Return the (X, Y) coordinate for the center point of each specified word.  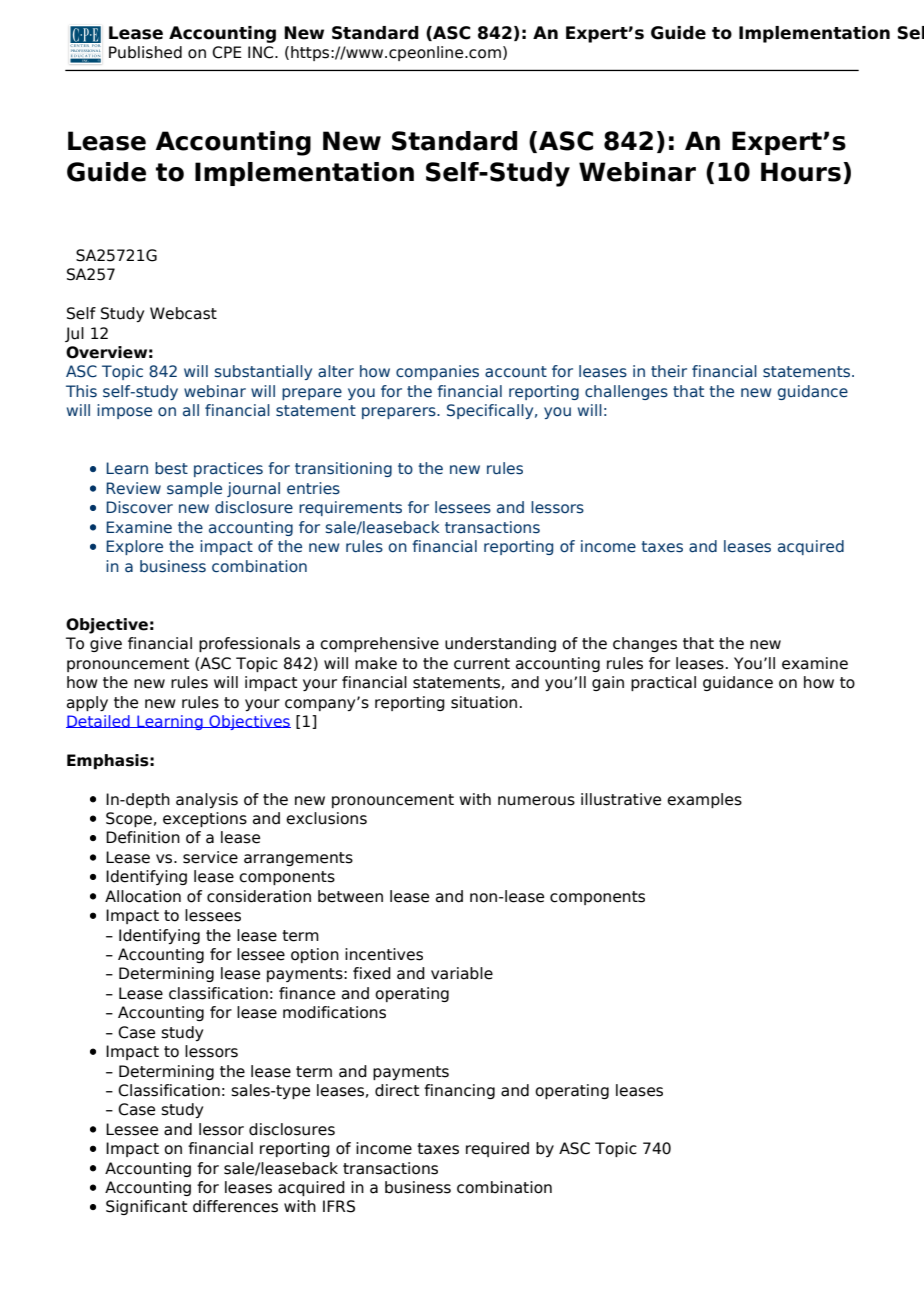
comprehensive (379, 644)
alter (336, 371)
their (669, 371)
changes (645, 644)
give (106, 644)
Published (145, 52)
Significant (146, 1207)
